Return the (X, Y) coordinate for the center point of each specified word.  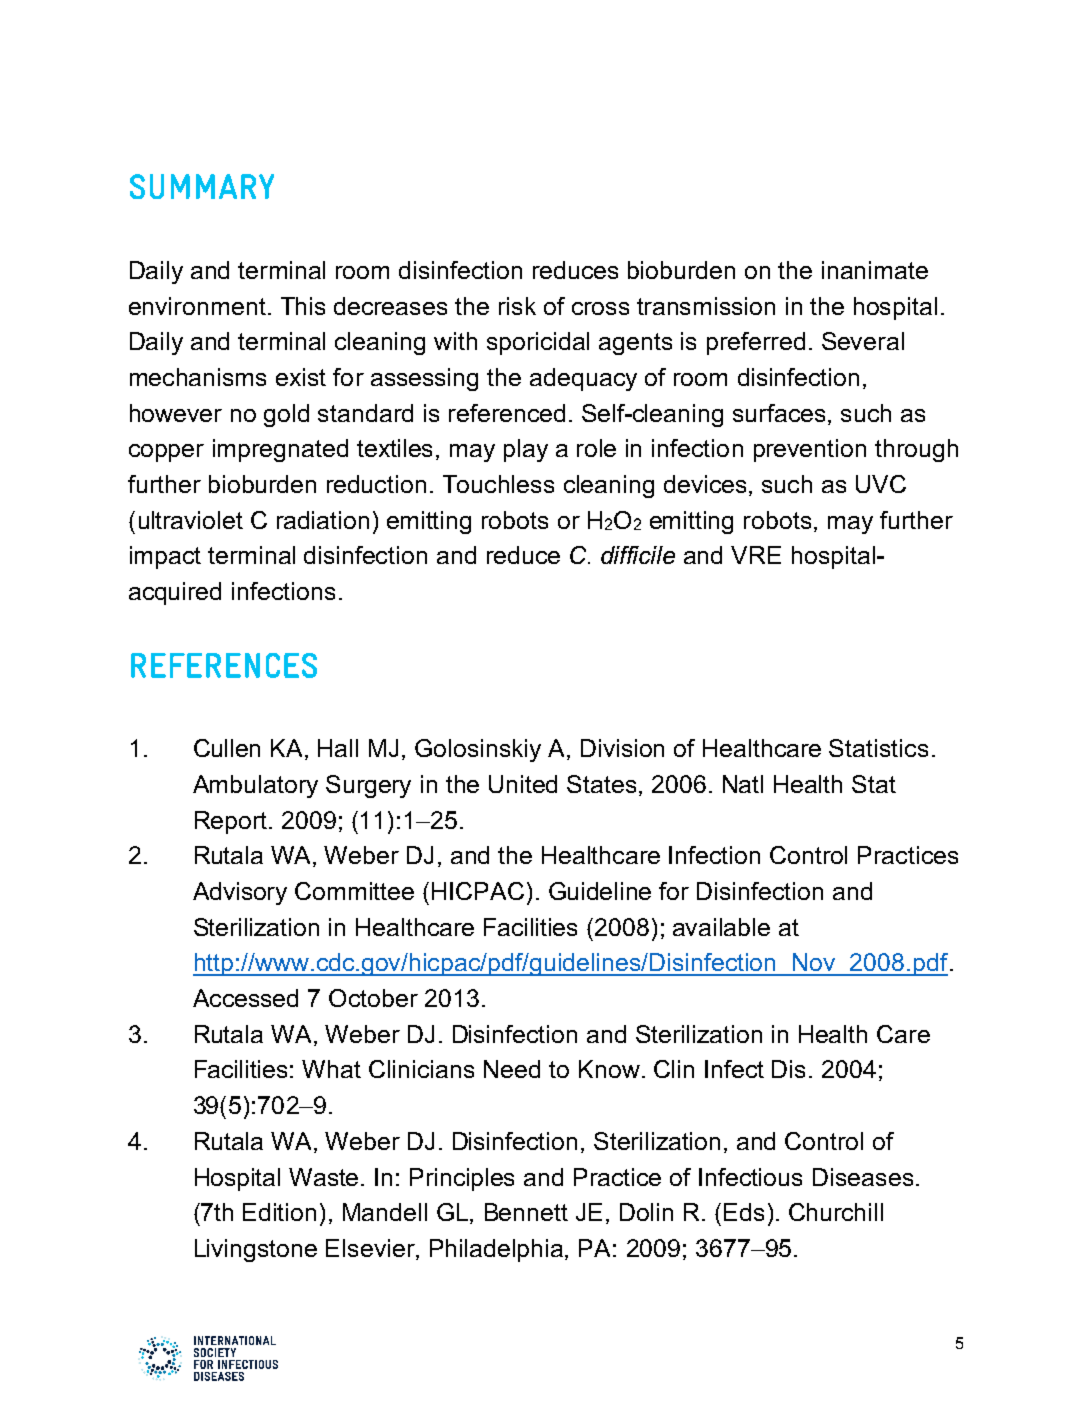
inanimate (875, 270)
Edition (279, 1212)
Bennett (526, 1212)
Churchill (836, 1212)
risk (517, 306)
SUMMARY (202, 186)
